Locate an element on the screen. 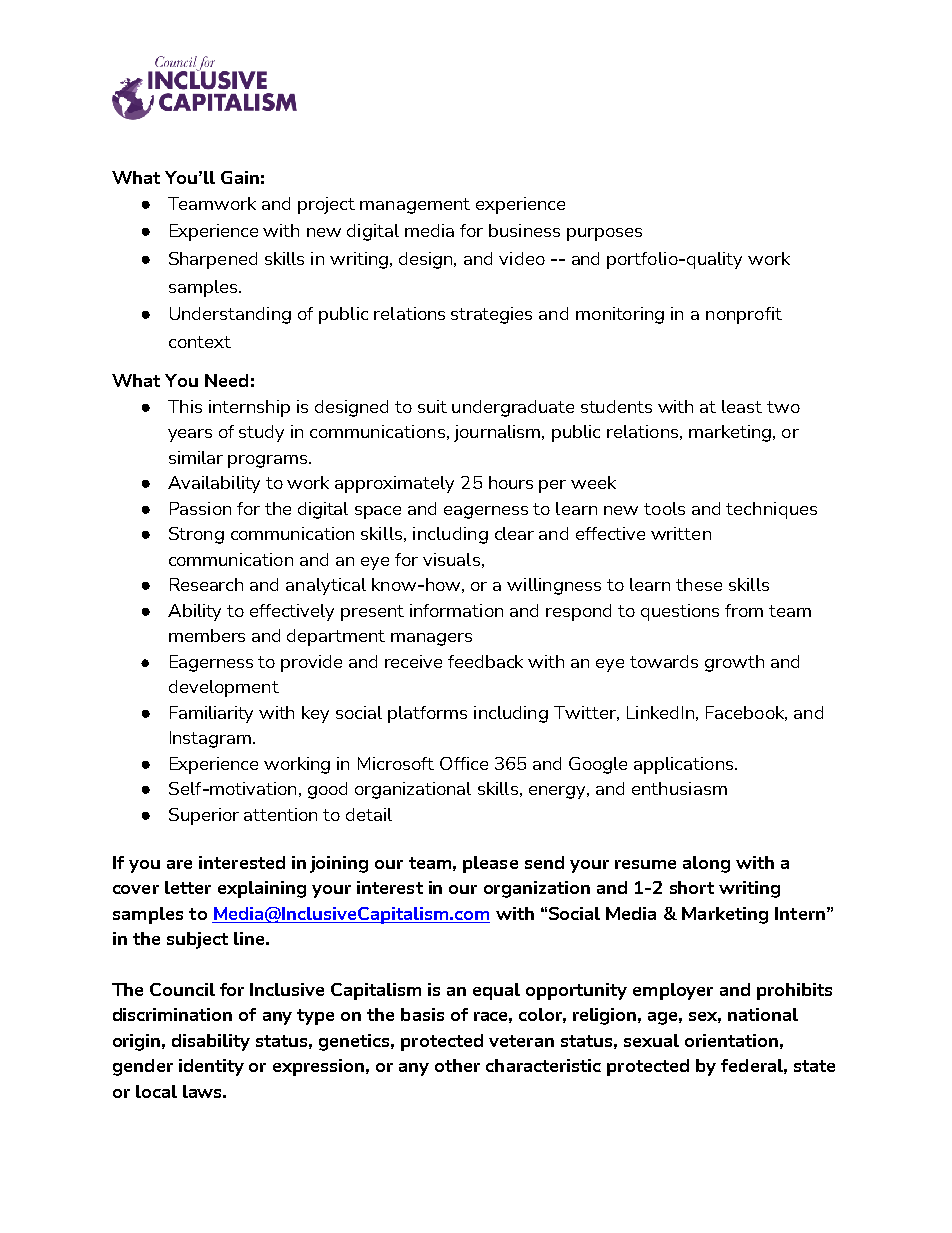 This screenshot has width=952, height=1233. management is located at coordinates (415, 206).
